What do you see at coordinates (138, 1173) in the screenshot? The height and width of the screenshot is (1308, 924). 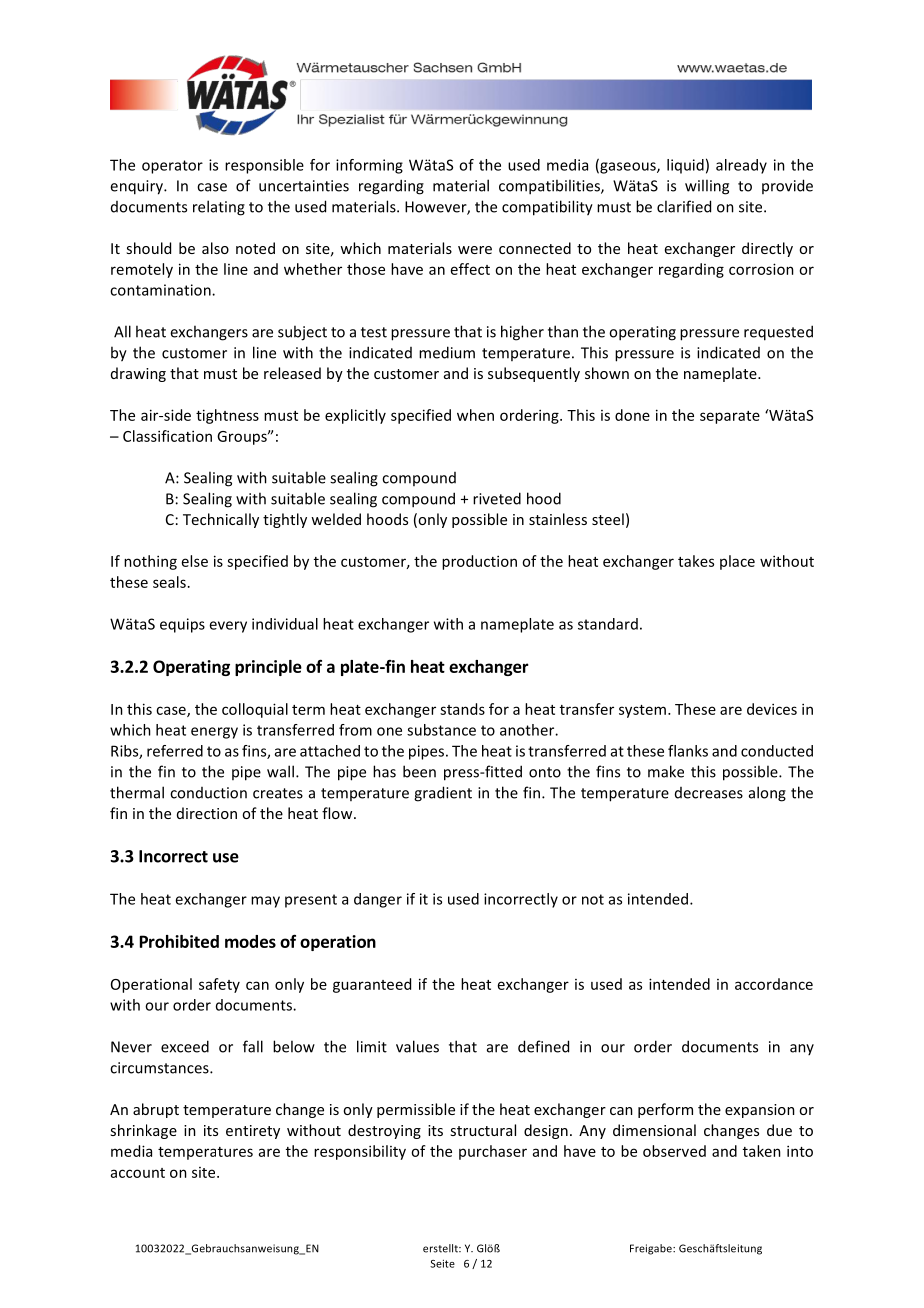 I see `account` at bounding box center [138, 1173].
